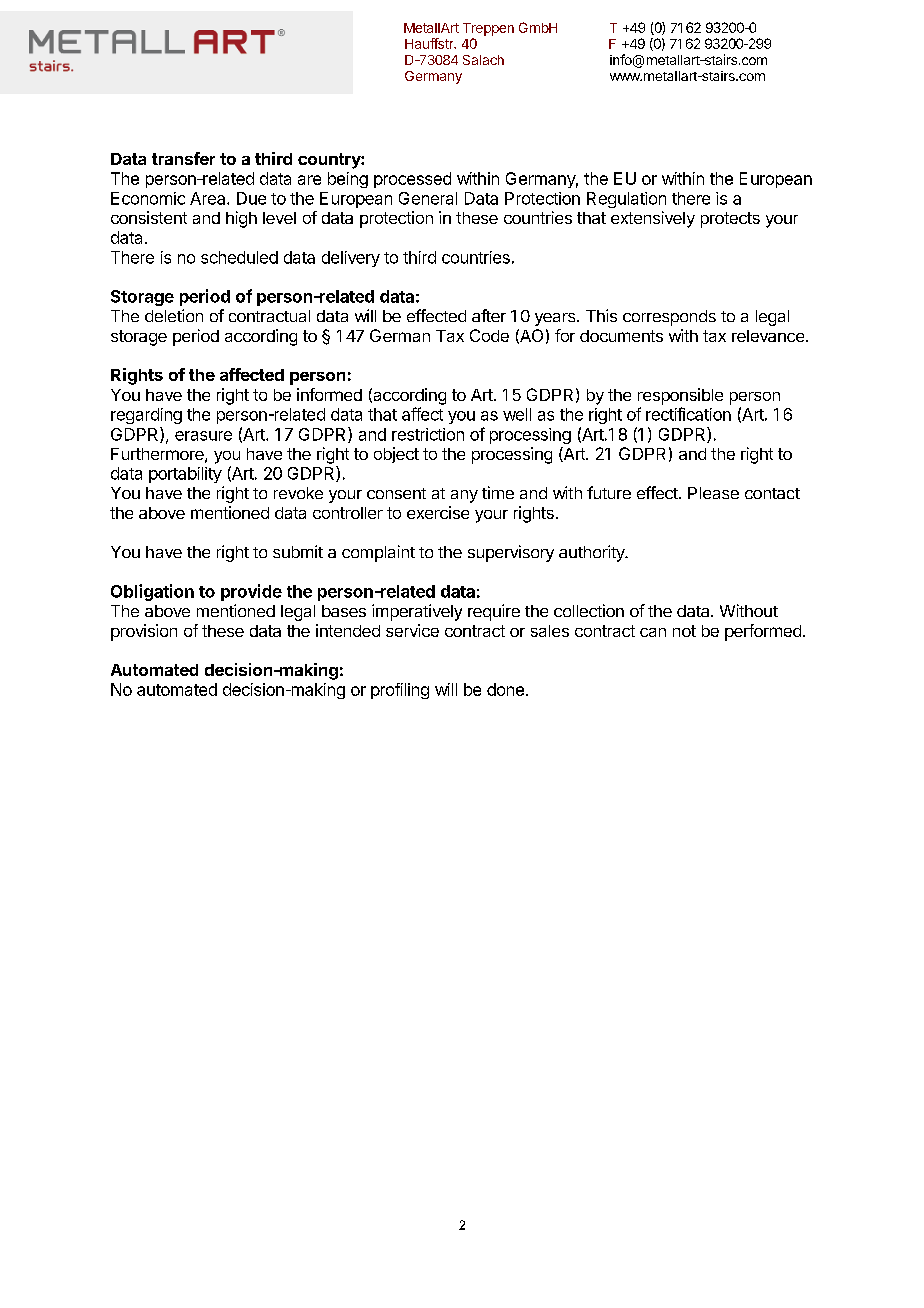  What do you see at coordinates (144, 632) in the document?
I see `provision` at bounding box center [144, 632].
